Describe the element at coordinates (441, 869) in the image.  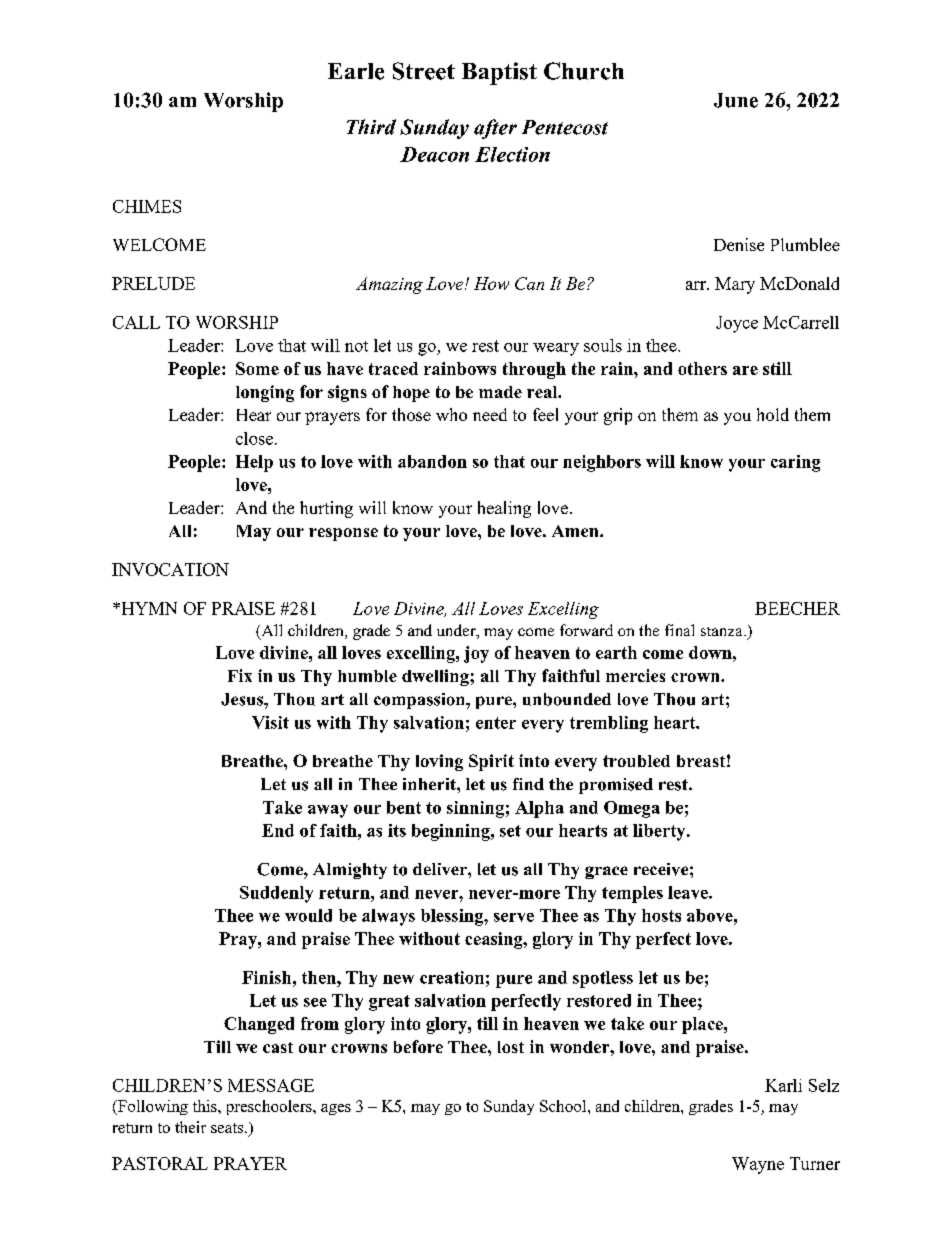
I see `deliver` at that location.
